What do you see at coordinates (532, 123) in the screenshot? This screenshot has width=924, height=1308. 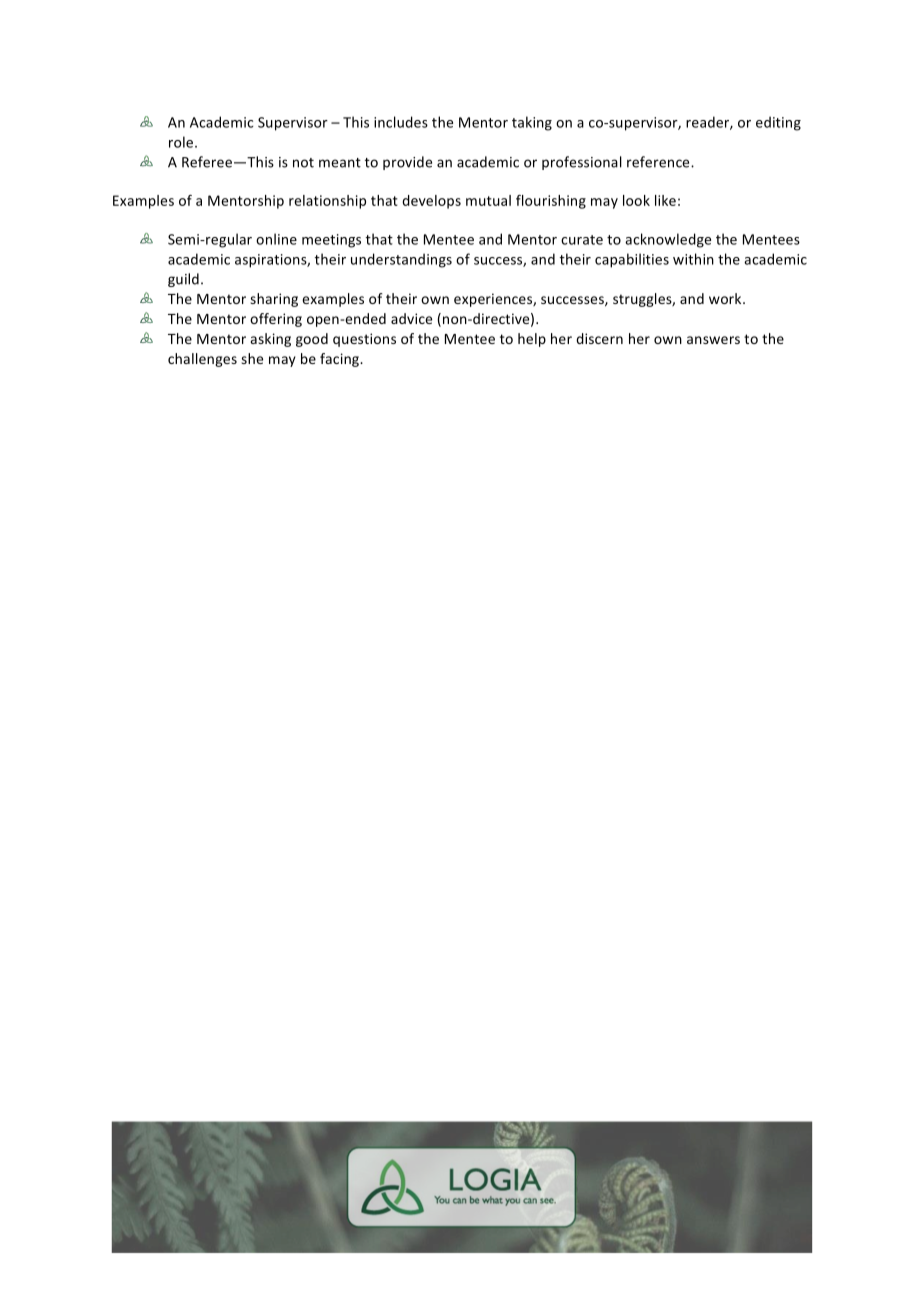 I see `taking` at bounding box center [532, 123].
